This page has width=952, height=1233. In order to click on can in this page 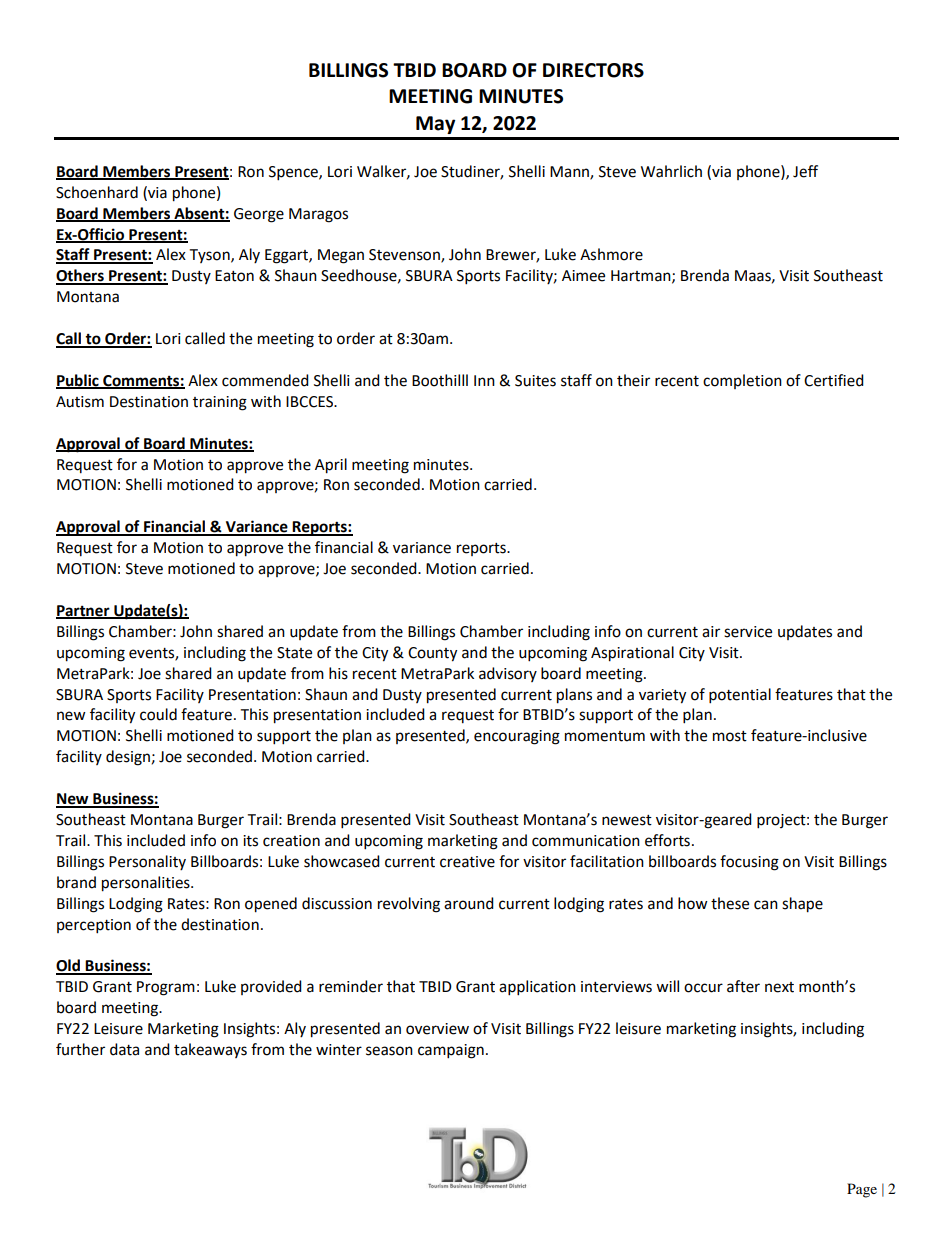, I will do `click(766, 905)`.
